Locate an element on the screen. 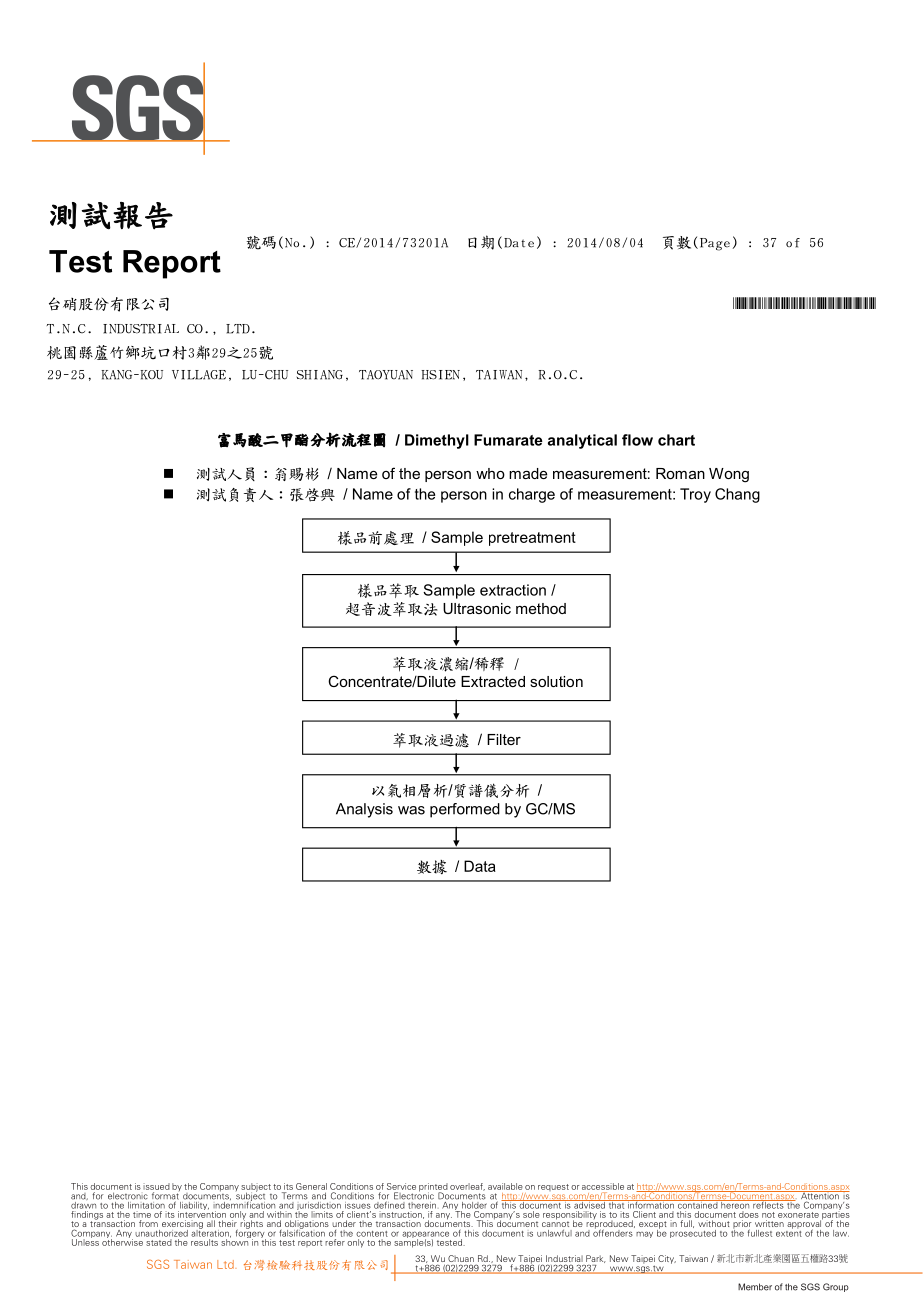 Image resolution: width=924 pixels, height=1308 pixels. issued is located at coordinates (156, 1186).
